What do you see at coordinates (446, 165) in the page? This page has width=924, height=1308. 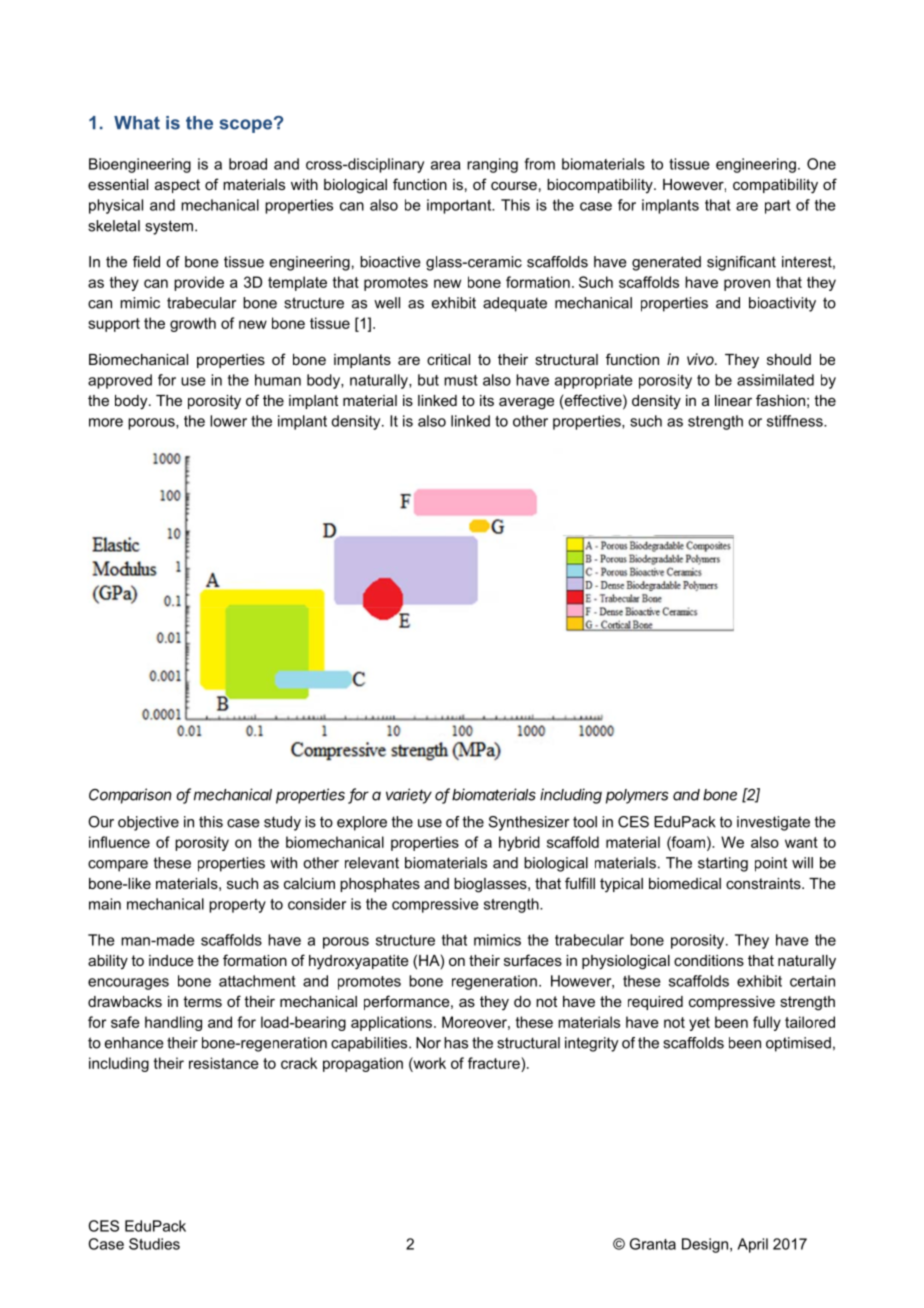 I see `area` at bounding box center [446, 165].
